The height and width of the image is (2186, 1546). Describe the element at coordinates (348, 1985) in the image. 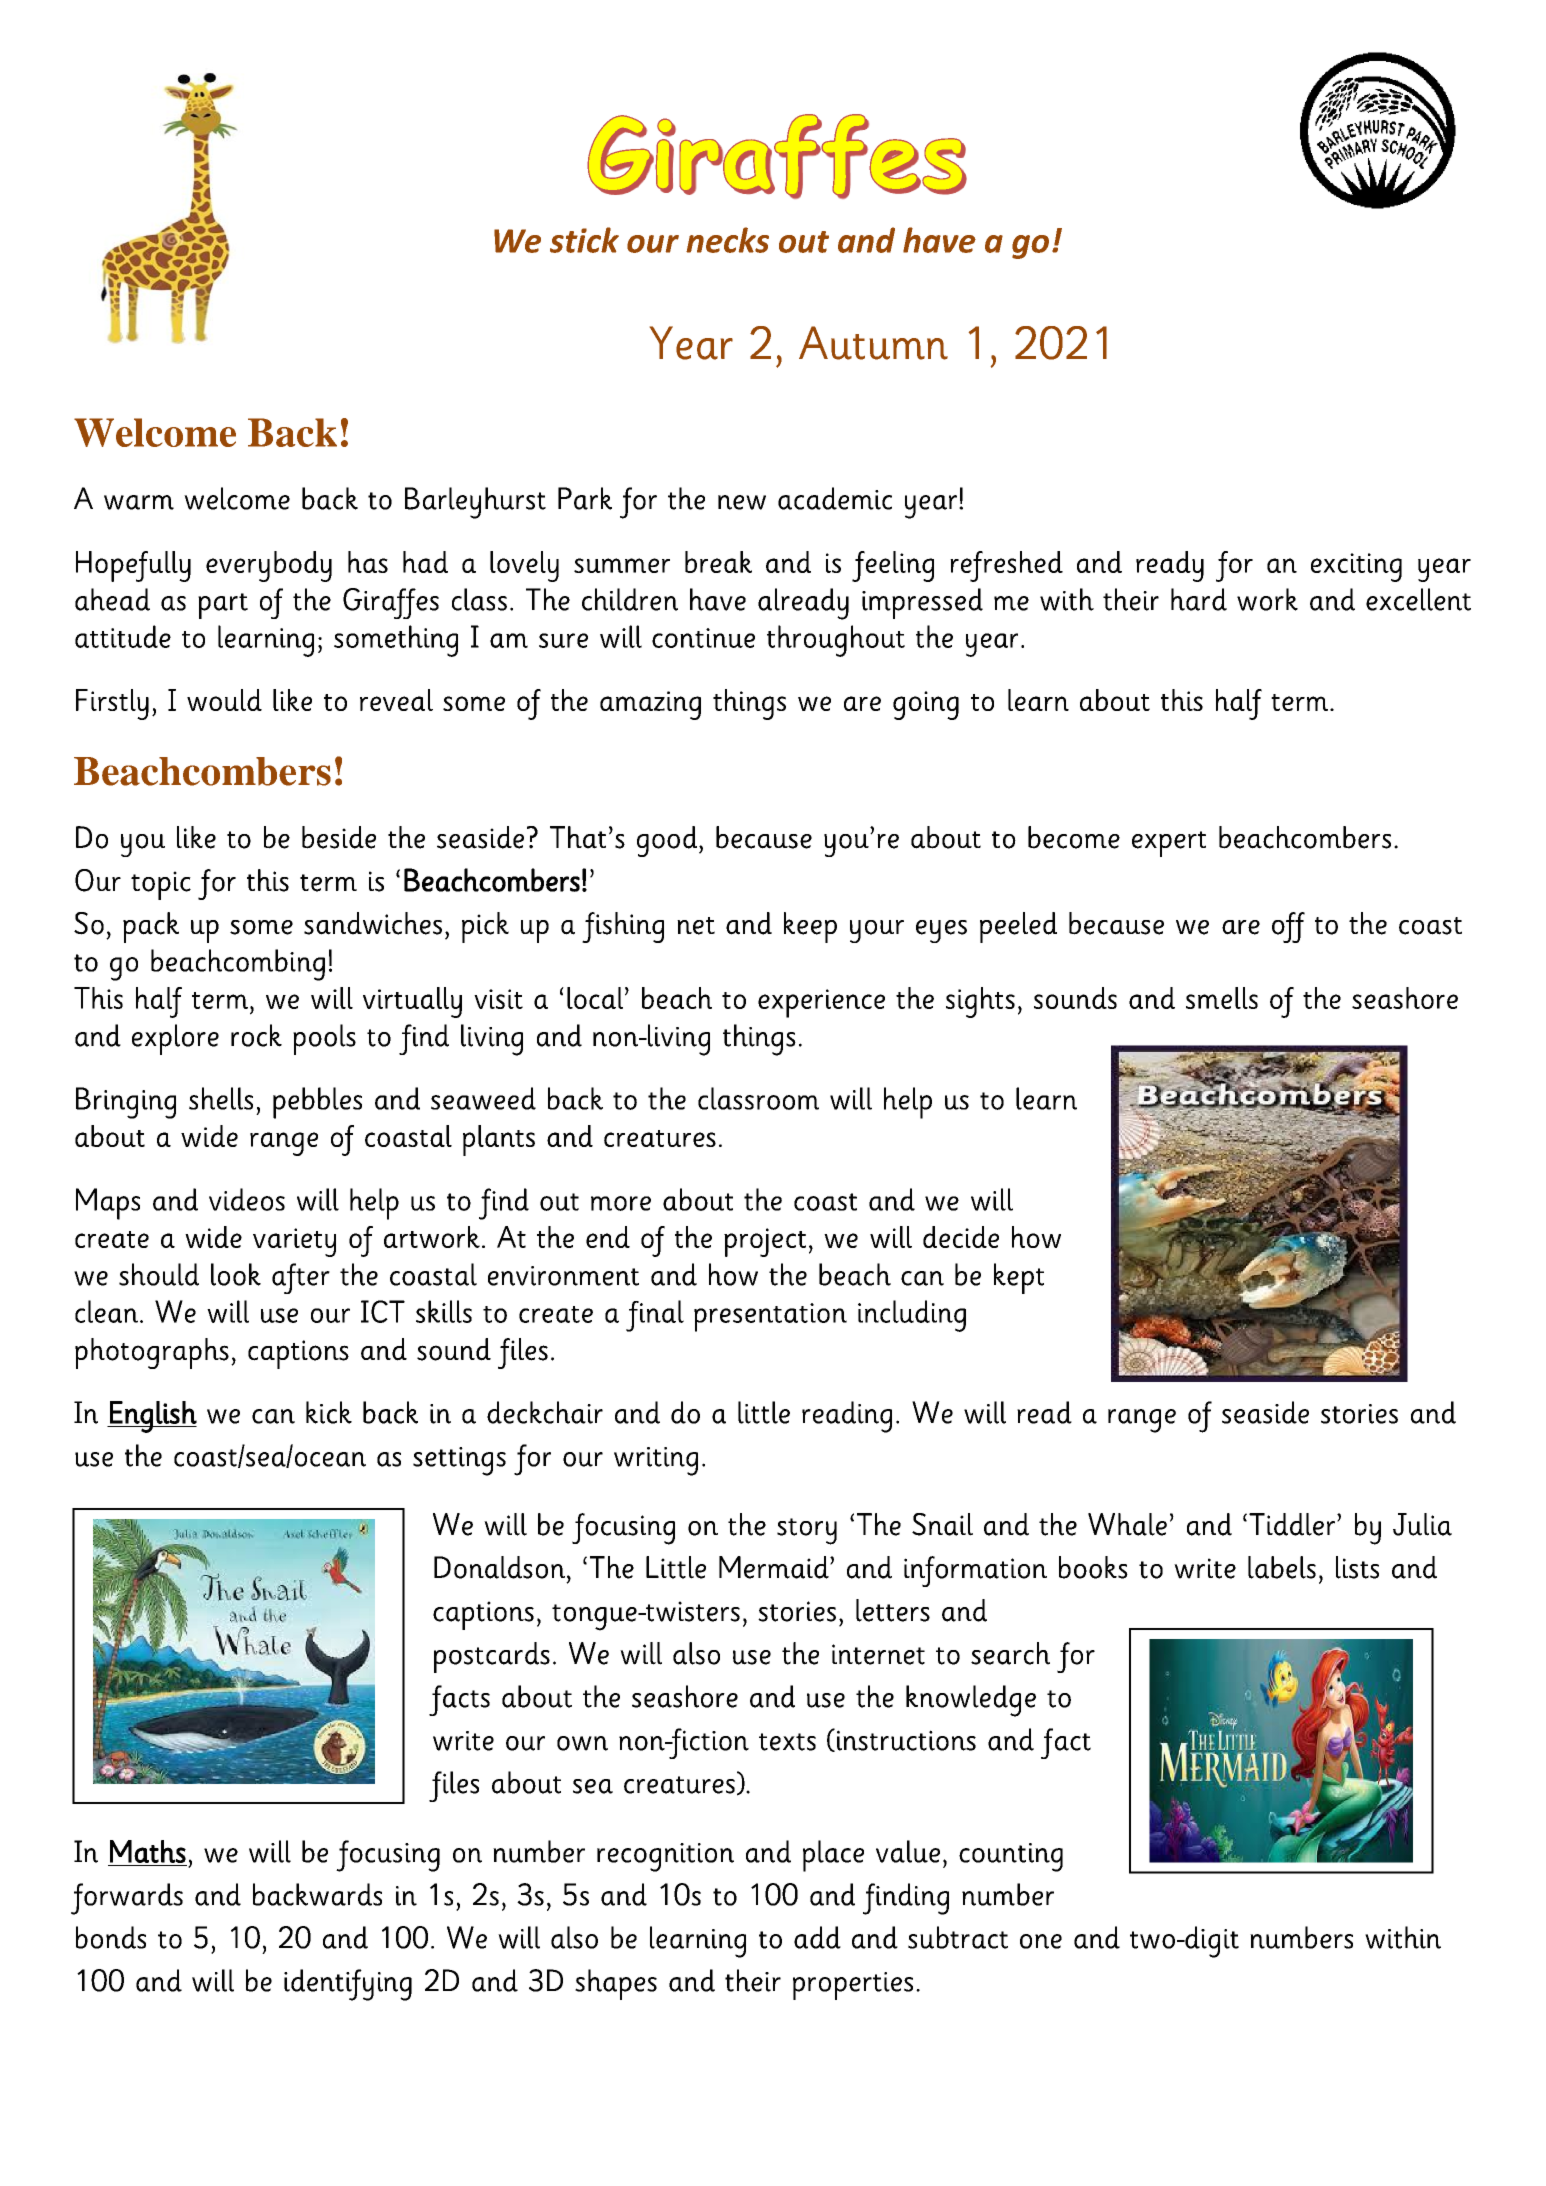

I see `identifying` at that location.
